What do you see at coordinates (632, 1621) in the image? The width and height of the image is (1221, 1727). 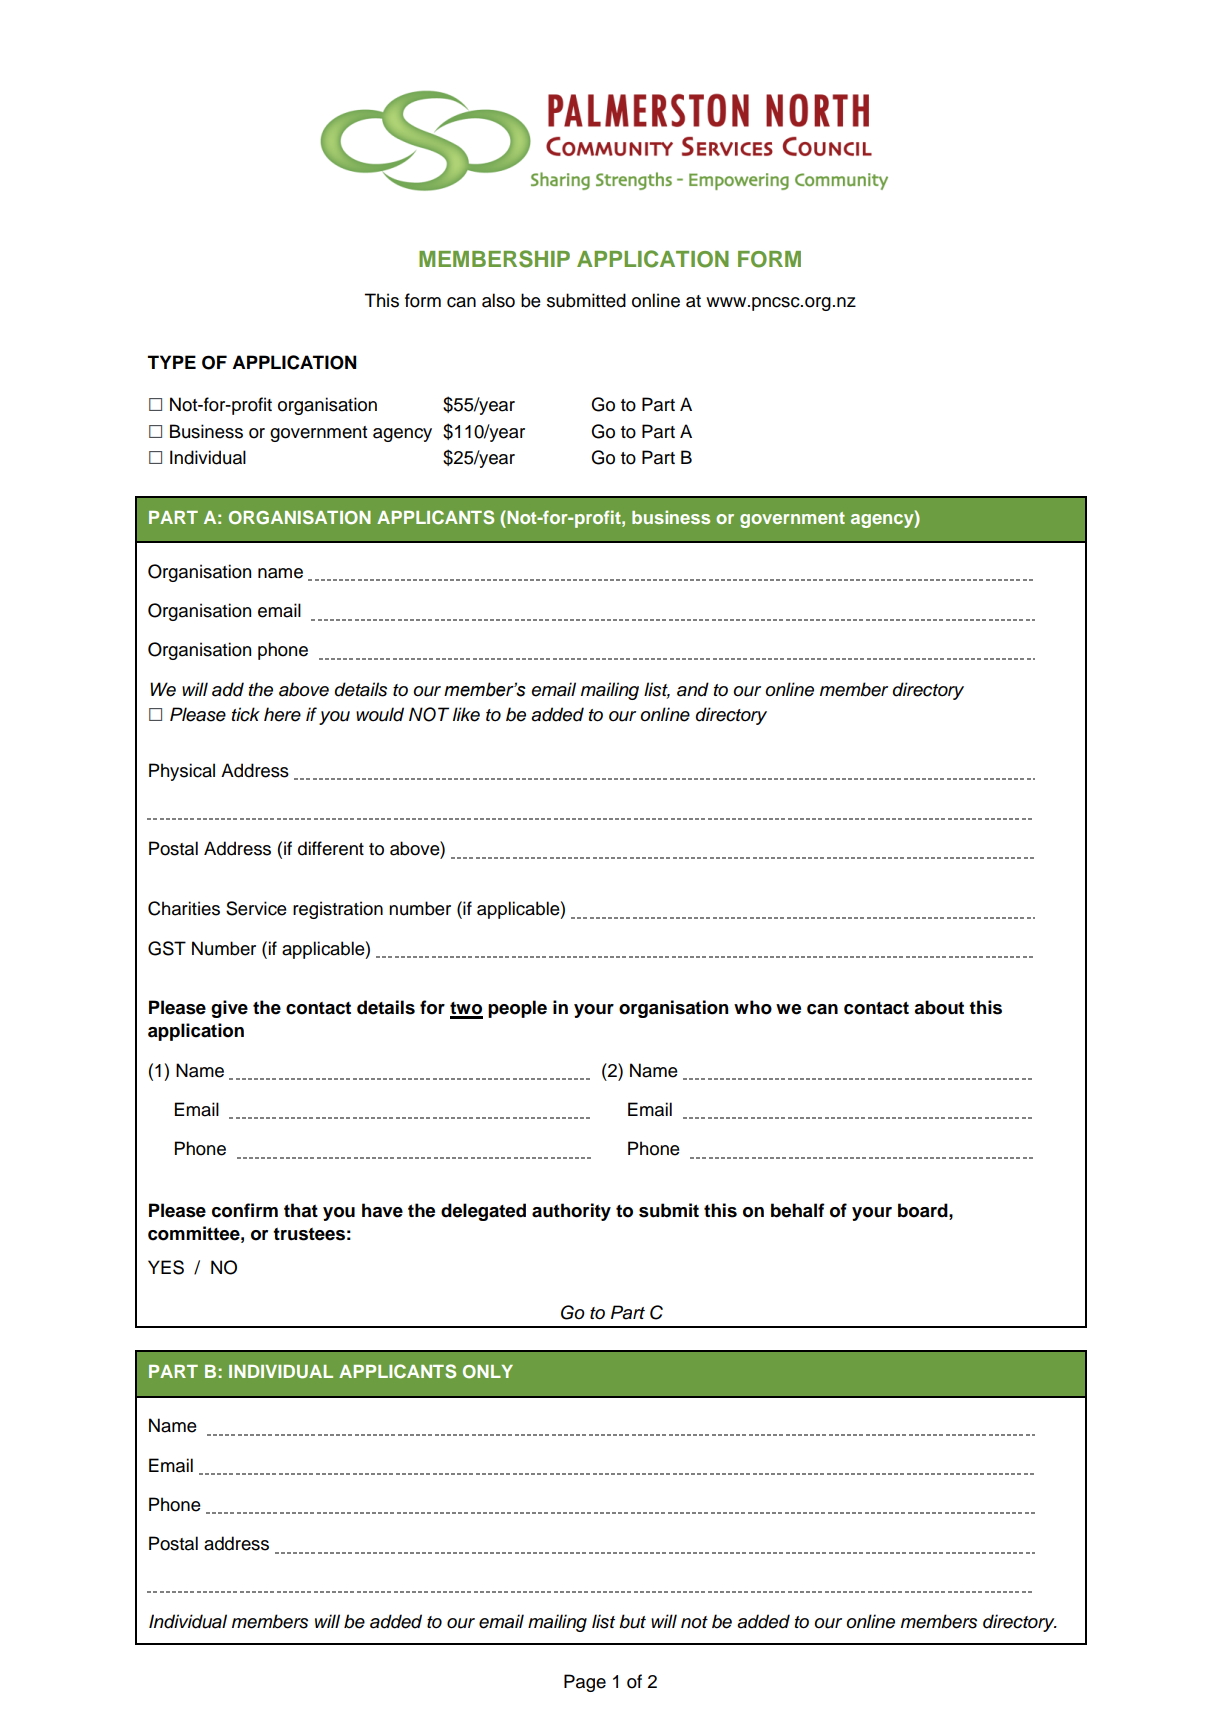 I see `but` at bounding box center [632, 1621].
